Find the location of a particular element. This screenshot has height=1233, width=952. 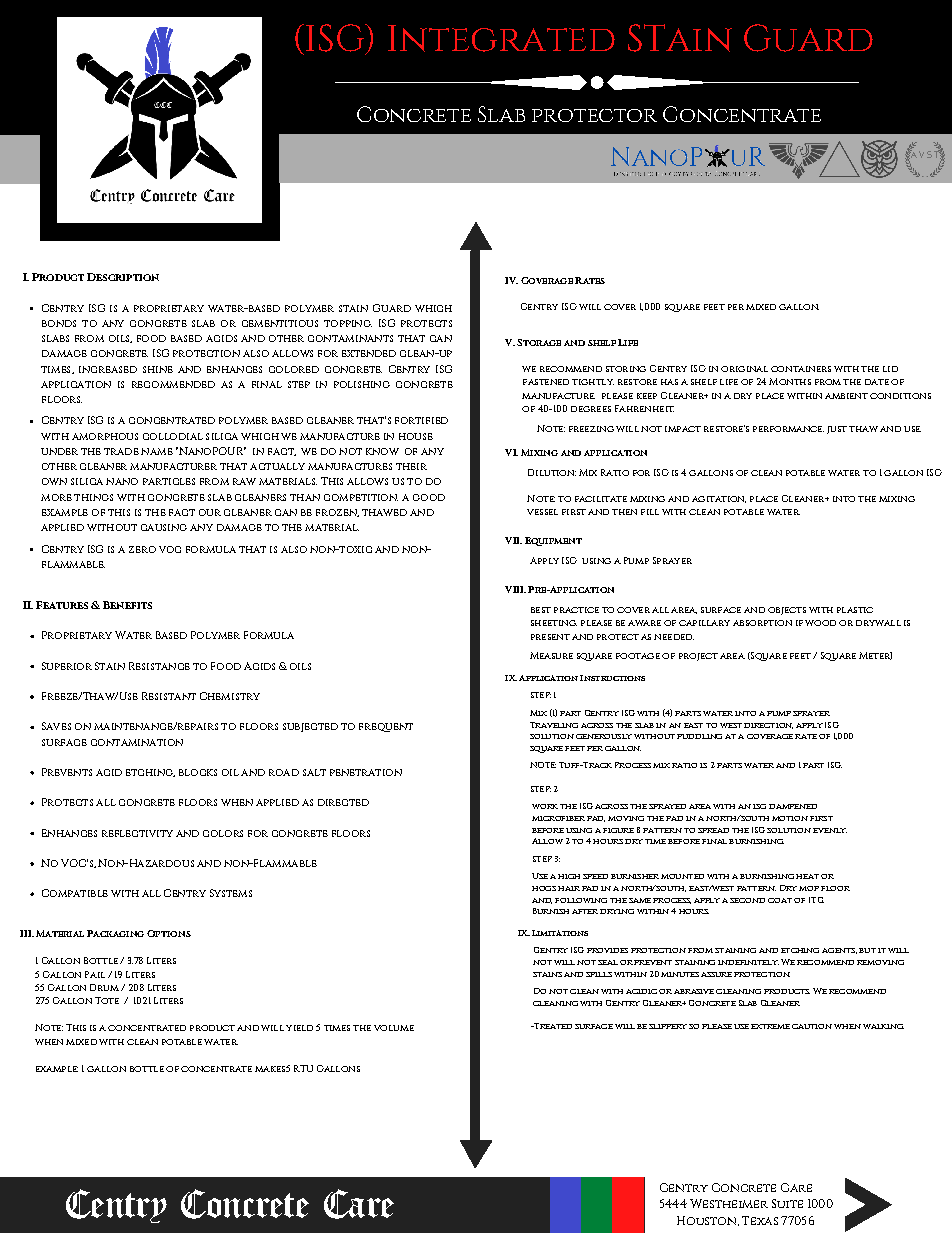

Storage is located at coordinates (539, 342).
